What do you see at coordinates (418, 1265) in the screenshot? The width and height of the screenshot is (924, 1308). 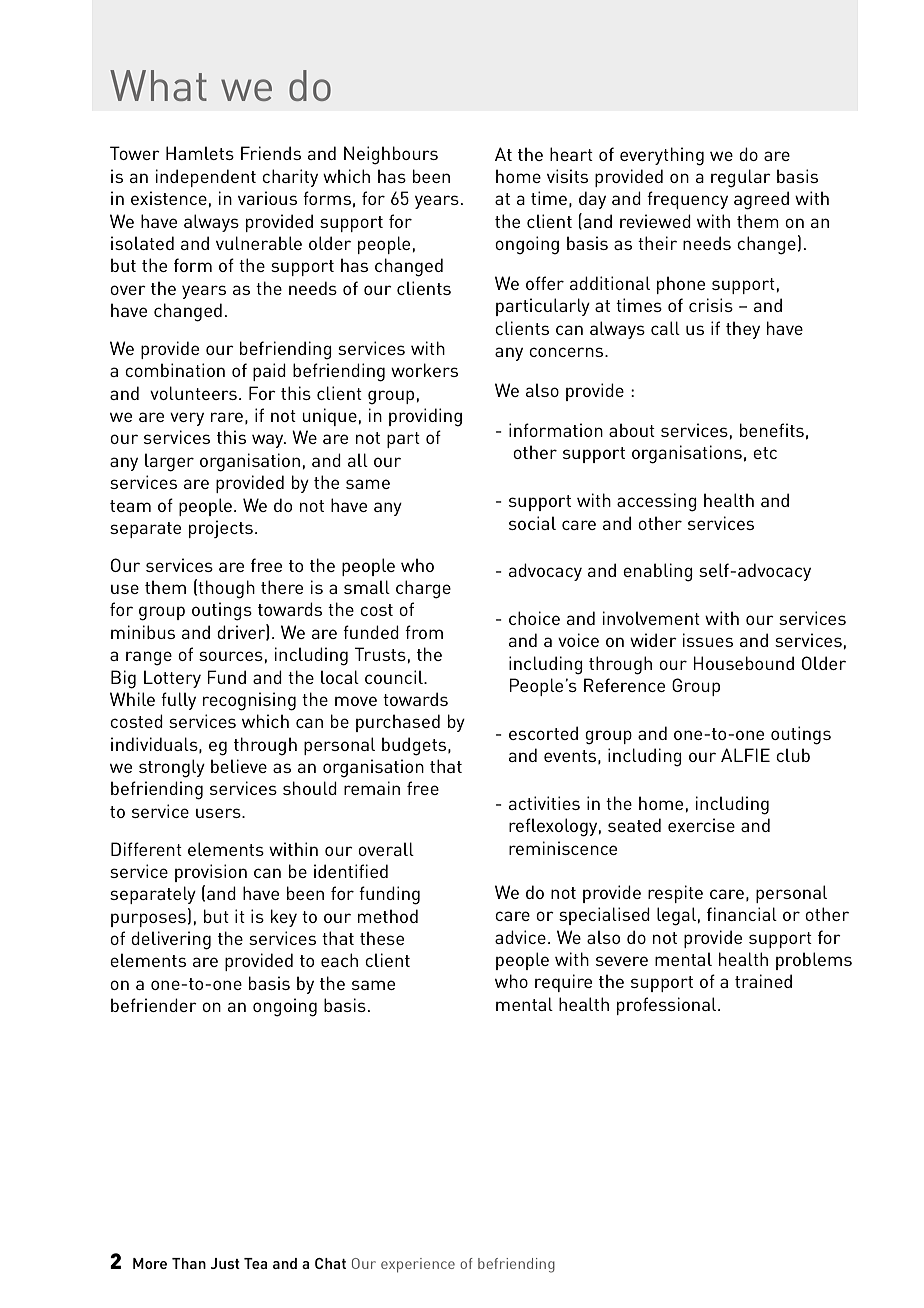 I see `experience` at bounding box center [418, 1265].
